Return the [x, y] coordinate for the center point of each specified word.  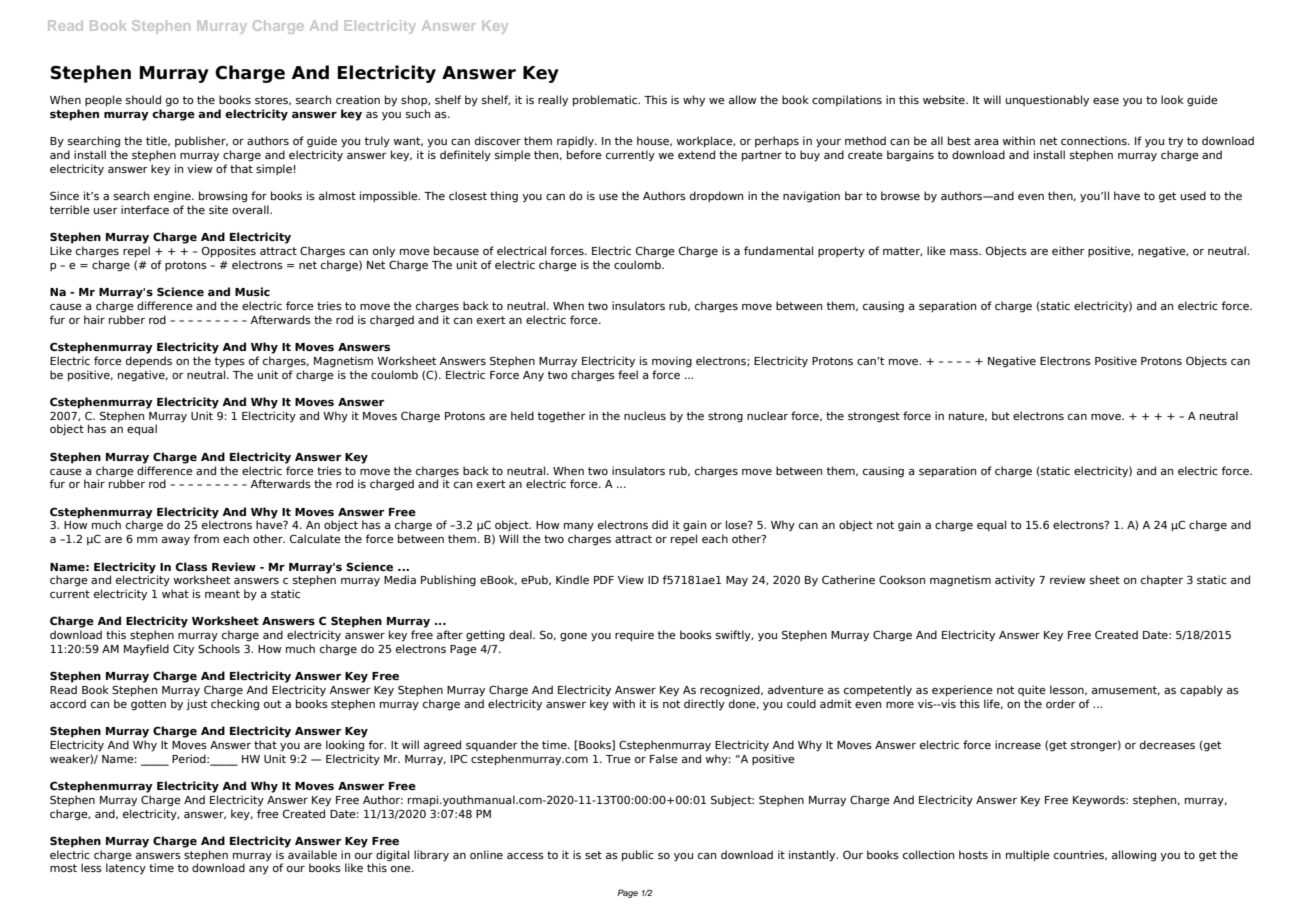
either [1068, 250]
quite [1032, 690]
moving [672, 362]
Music [252, 291]
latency [126, 869]
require [634, 636]
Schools [219, 648]
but [1001, 415]
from [206, 538]
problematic [606, 101]
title [157, 141]
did [660, 524]
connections [1095, 140]
